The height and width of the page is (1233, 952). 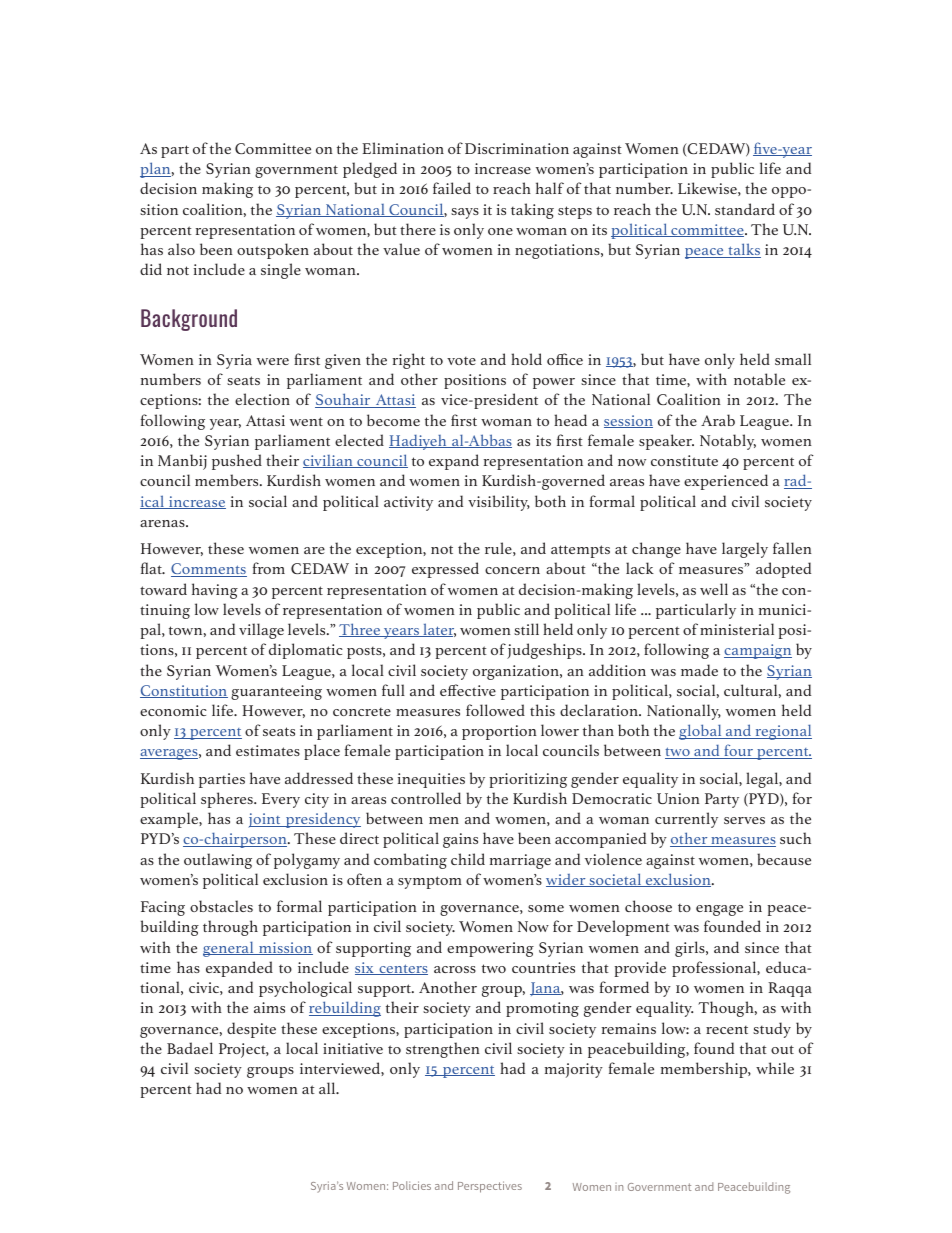 I want to click on spheres, so click(x=228, y=800).
